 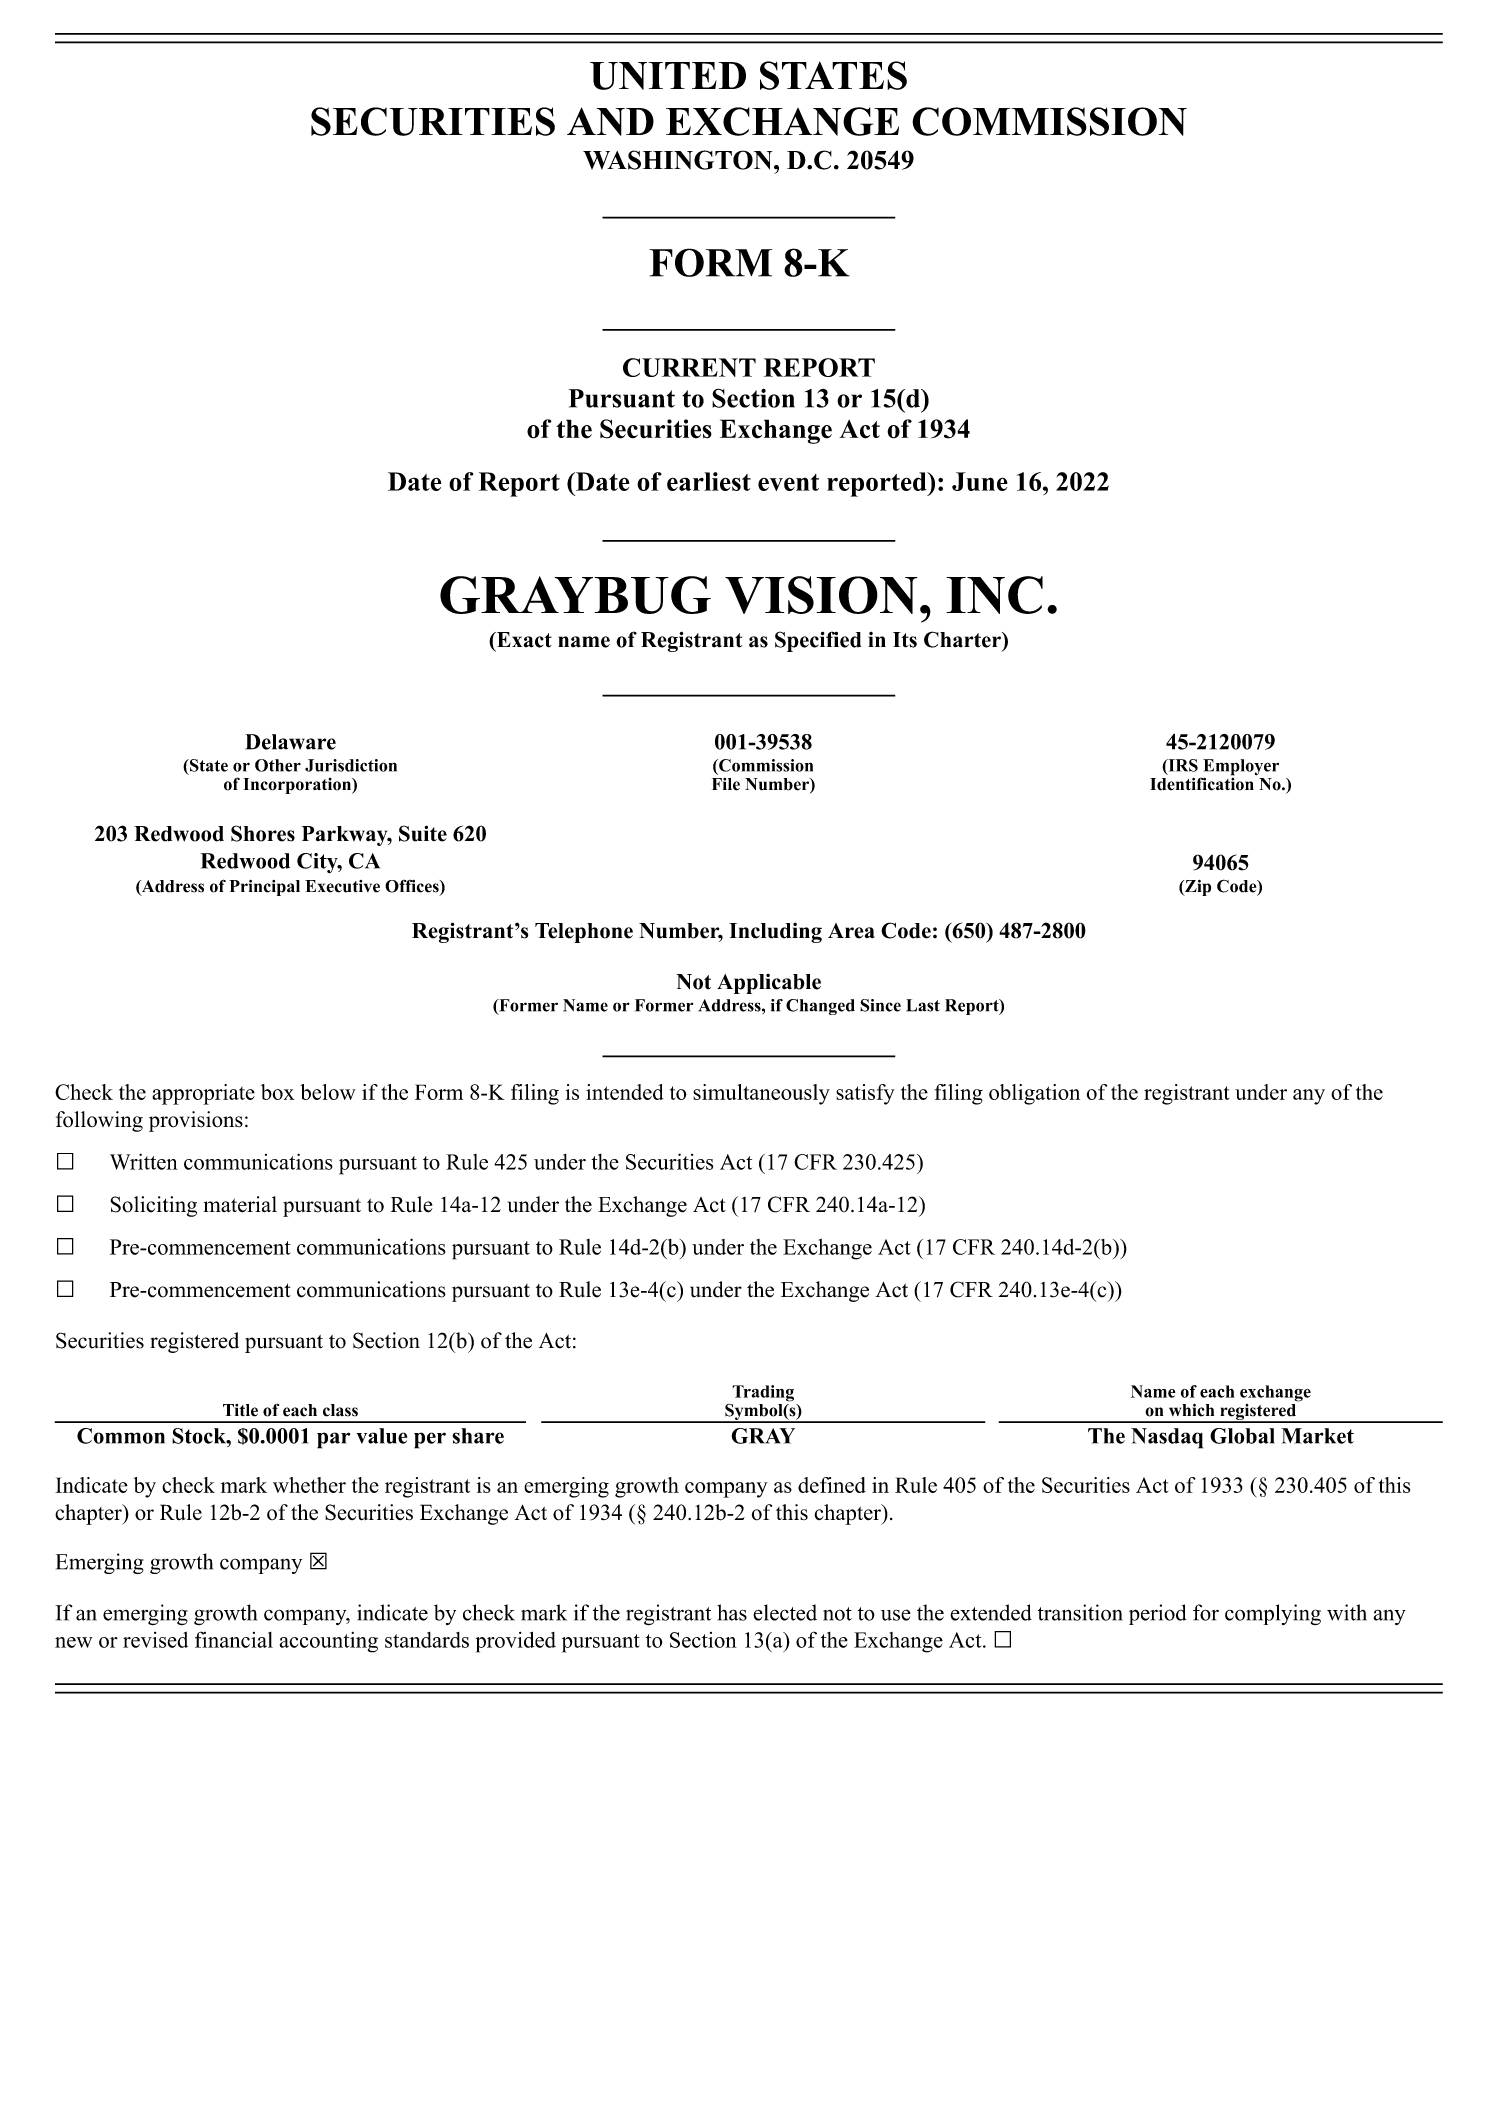 What do you see at coordinates (263, 833) in the page?
I see `Shores` at bounding box center [263, 833].
